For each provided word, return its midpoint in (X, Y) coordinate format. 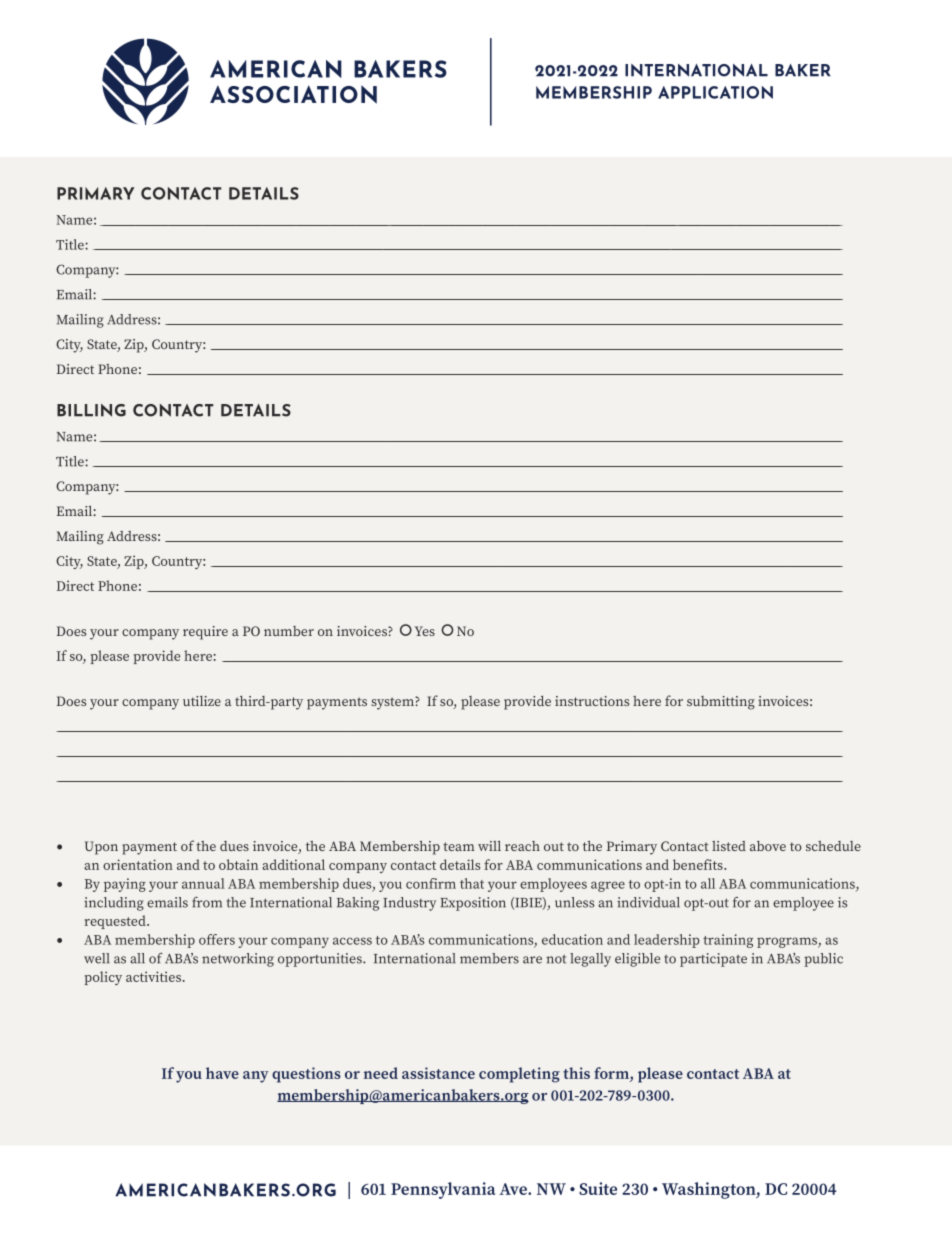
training (728, 941)
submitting (721, 703)
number (289, 631)
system (393, 703)
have (222, 1073)
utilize (202, 701)
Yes (425, 631)
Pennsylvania (443, 1190)
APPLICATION (715, 92)
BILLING (91, 410)
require (205, 633)
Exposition (473, 904)
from (207, 902)
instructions (592, 701)
